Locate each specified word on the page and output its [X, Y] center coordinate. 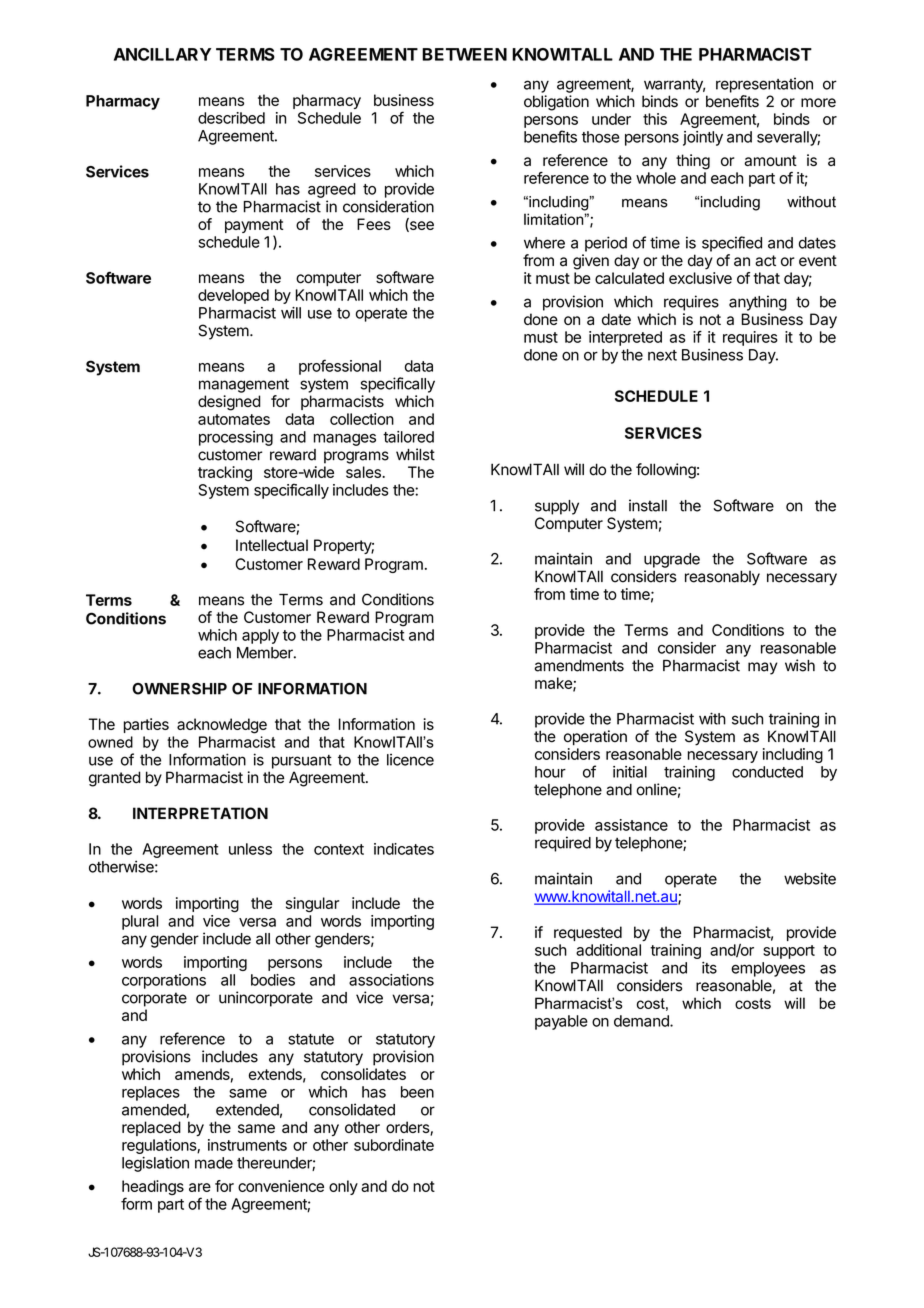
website [810, 878]
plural [140, 922]
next [662, 355]
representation [764, 85]
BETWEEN [464, 54]
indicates [404, 849]
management [244, 385]
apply [260, 636]
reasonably [722, 578]
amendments [579, 666]
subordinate [394, 1145]
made [214, 1163]
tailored [408, 437]
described [231, 118]
